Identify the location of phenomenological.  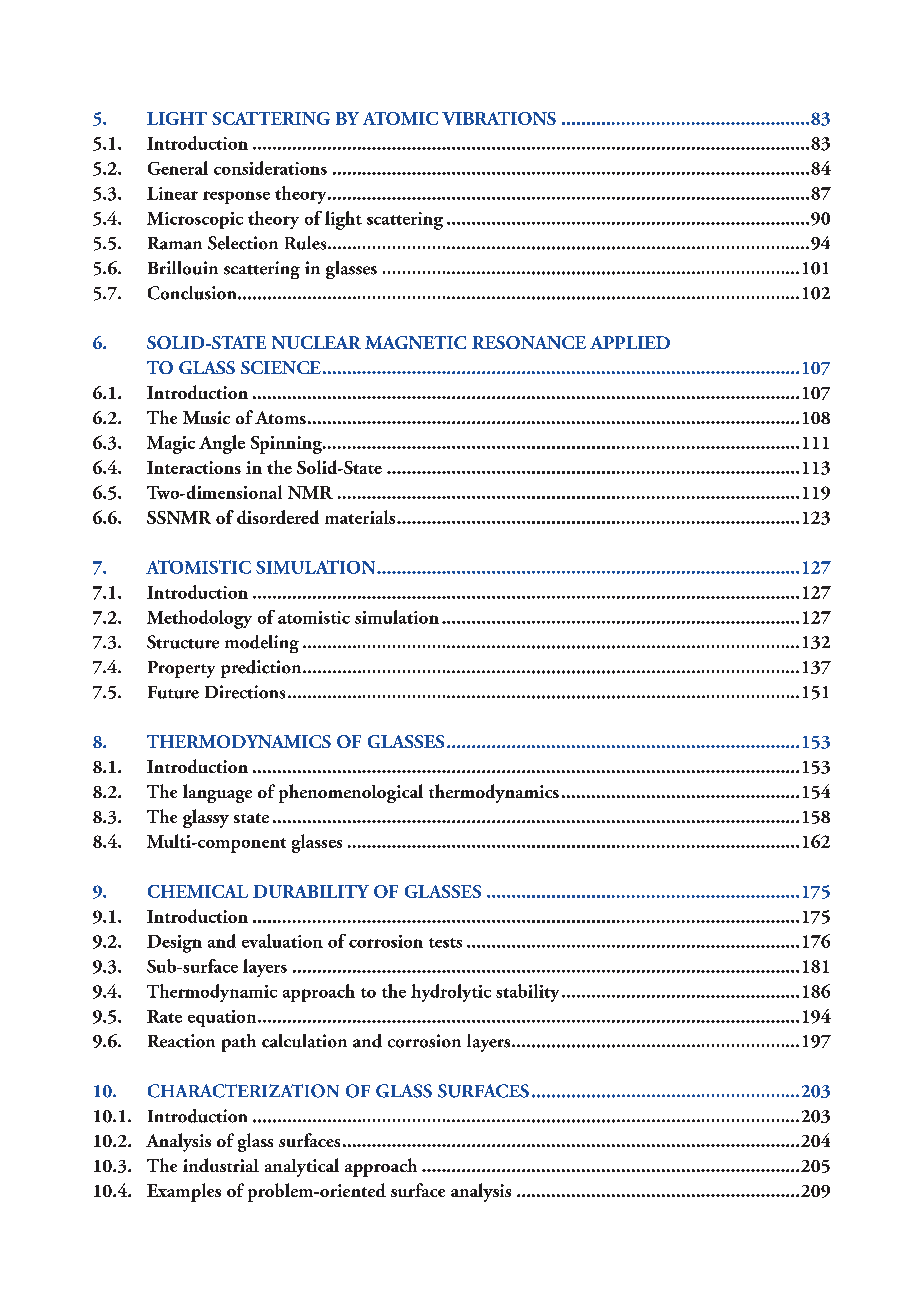
(351, 793).
